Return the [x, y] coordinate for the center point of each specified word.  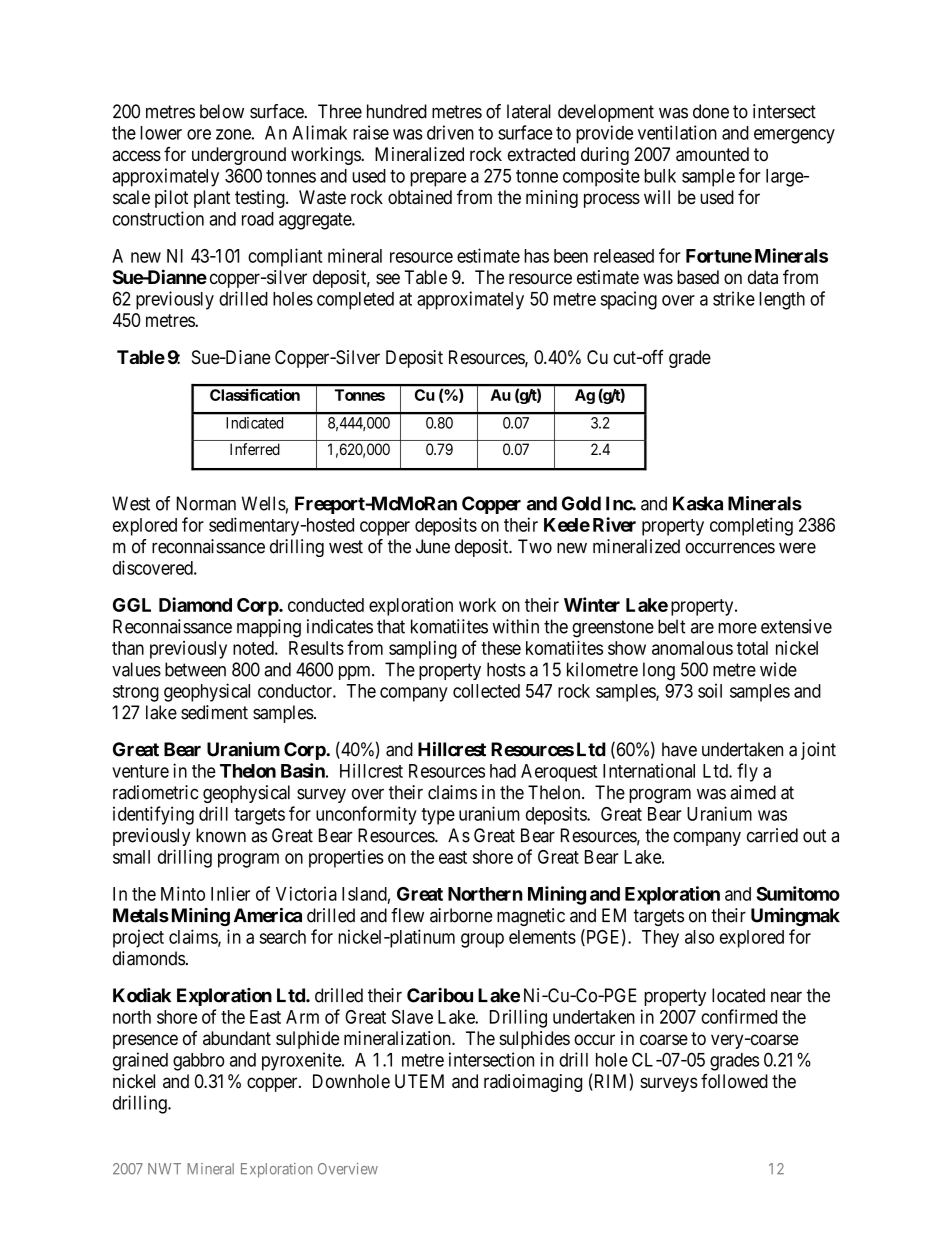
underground [239, 156]
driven [450, 132]
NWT [164, 1168]
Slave [412, 1017]
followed [734, 1081]
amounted [712, 154]
